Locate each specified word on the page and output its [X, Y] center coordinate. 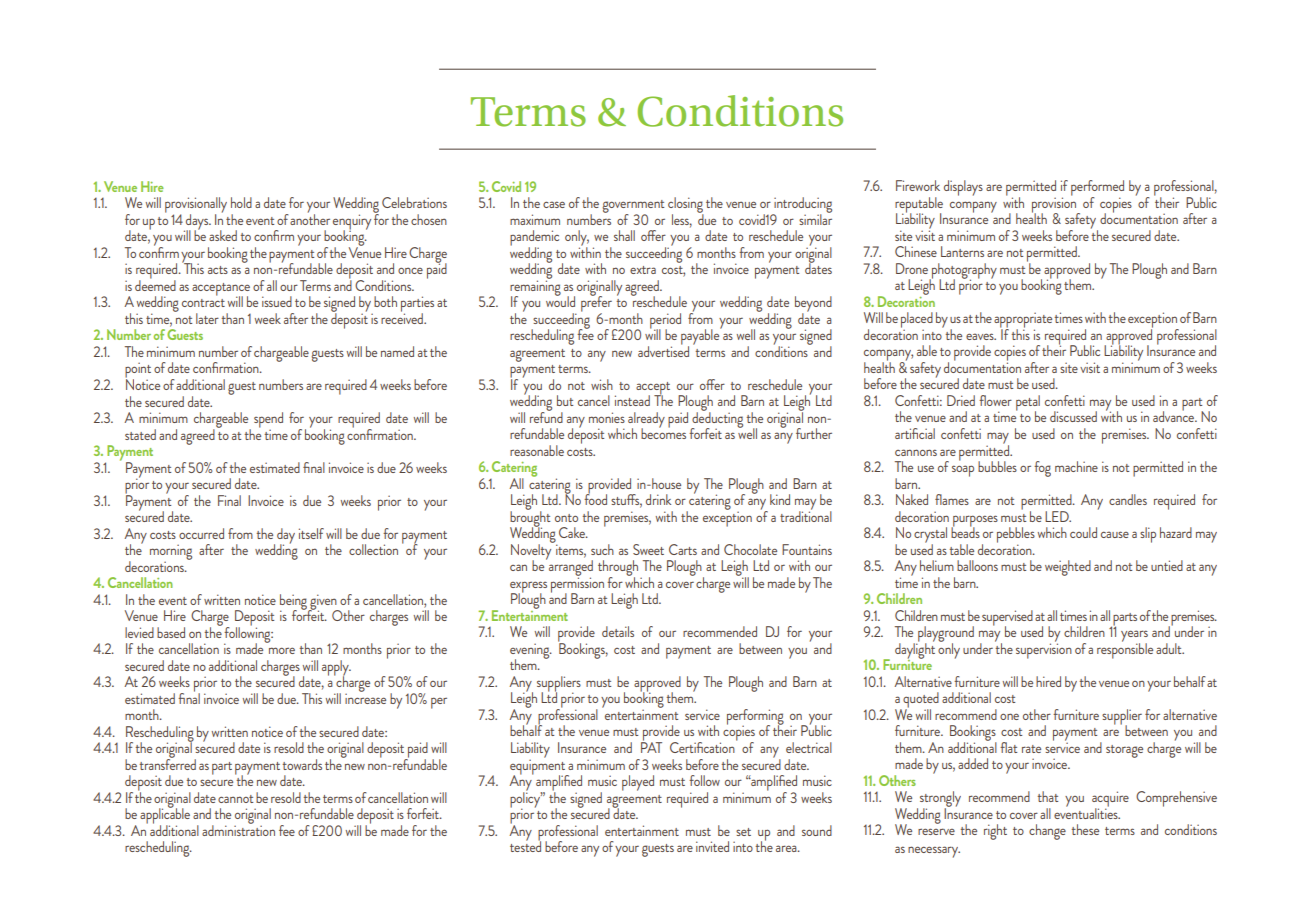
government [633, 207]
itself [311, 533]
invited [712, 846]
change [1047, 832]
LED [1058, 516]
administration [238, 829]
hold [241, 202]
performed [1097, 189]
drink [658, 499]
